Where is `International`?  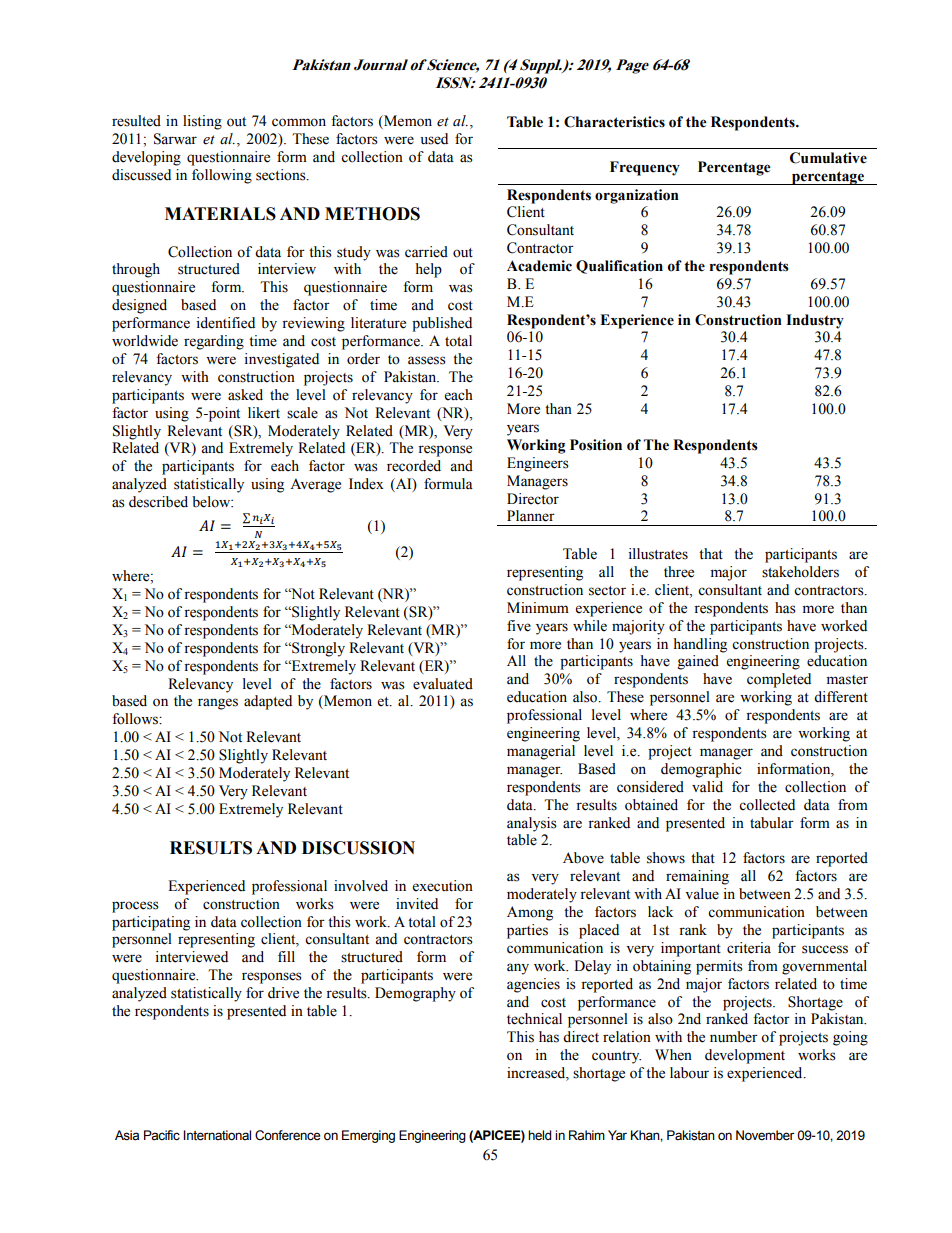
International is located at coordinates (217, 1135).
